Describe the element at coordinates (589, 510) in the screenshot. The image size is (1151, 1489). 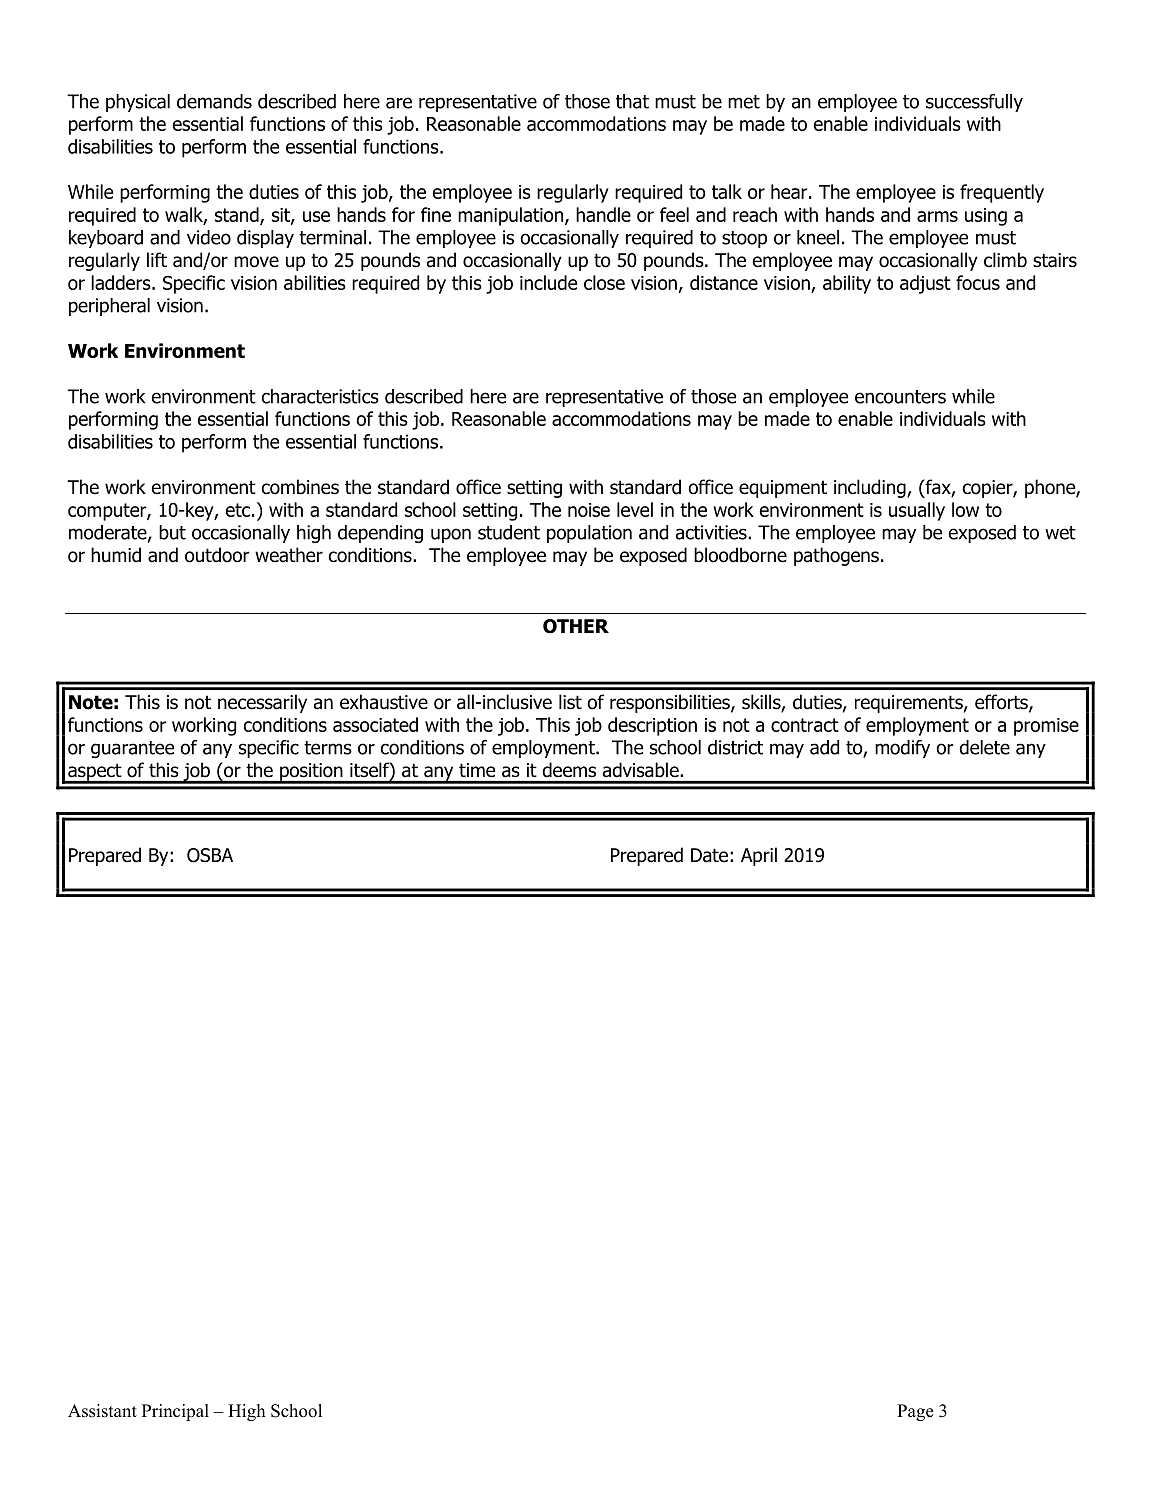
I see `noise` at that location.
